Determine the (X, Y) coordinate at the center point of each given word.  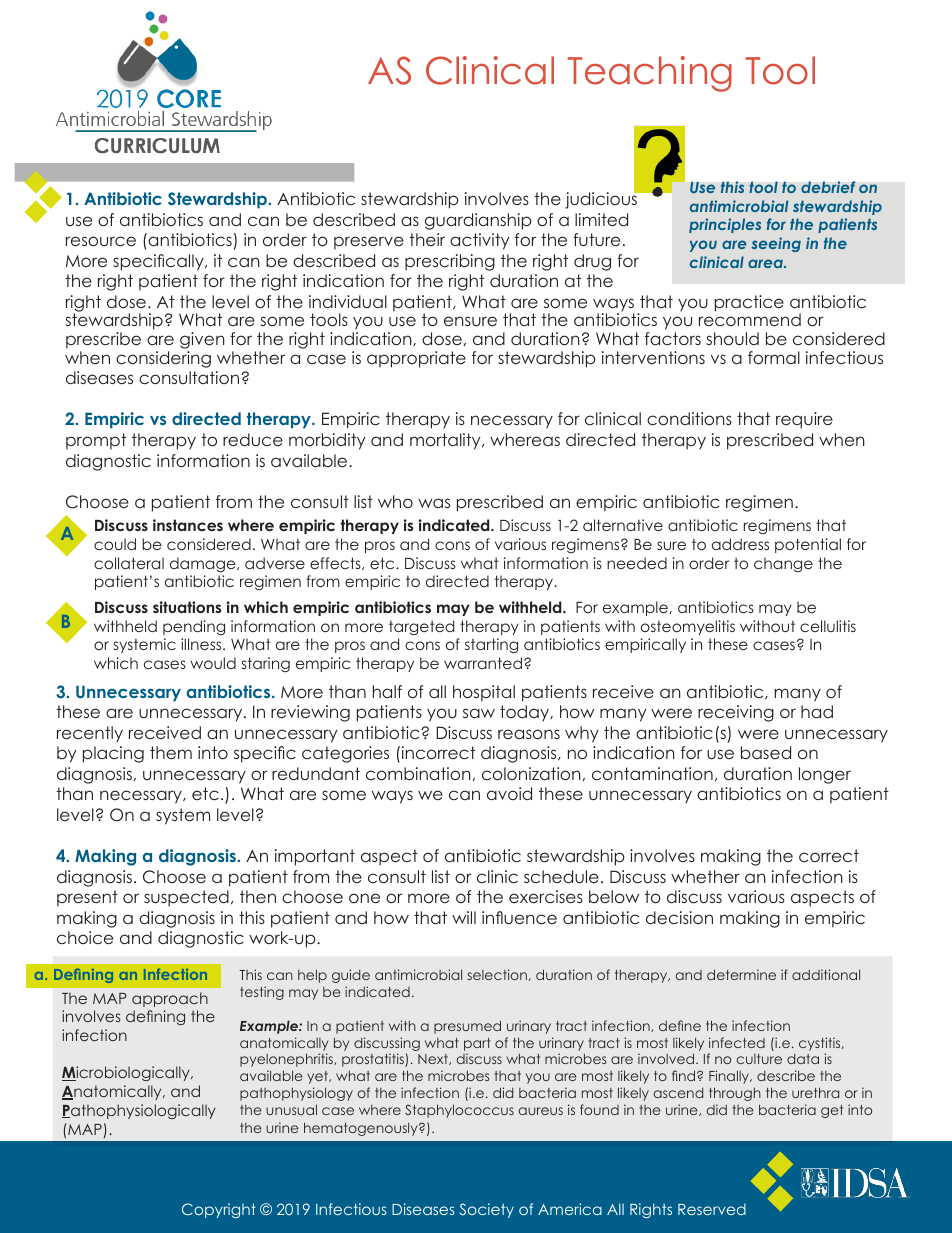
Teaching (649, 74)
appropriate (416, 359)
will (464, 917)
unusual (291, 1109)
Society (487, 1210)
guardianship (478, 221)
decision (679, 917)
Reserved (712, 1209)
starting (491, 645)
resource (101, 241)
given (202, 342)
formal (774, 357)
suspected (186, 898)
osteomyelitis (688, 627)
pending (194, 627)
